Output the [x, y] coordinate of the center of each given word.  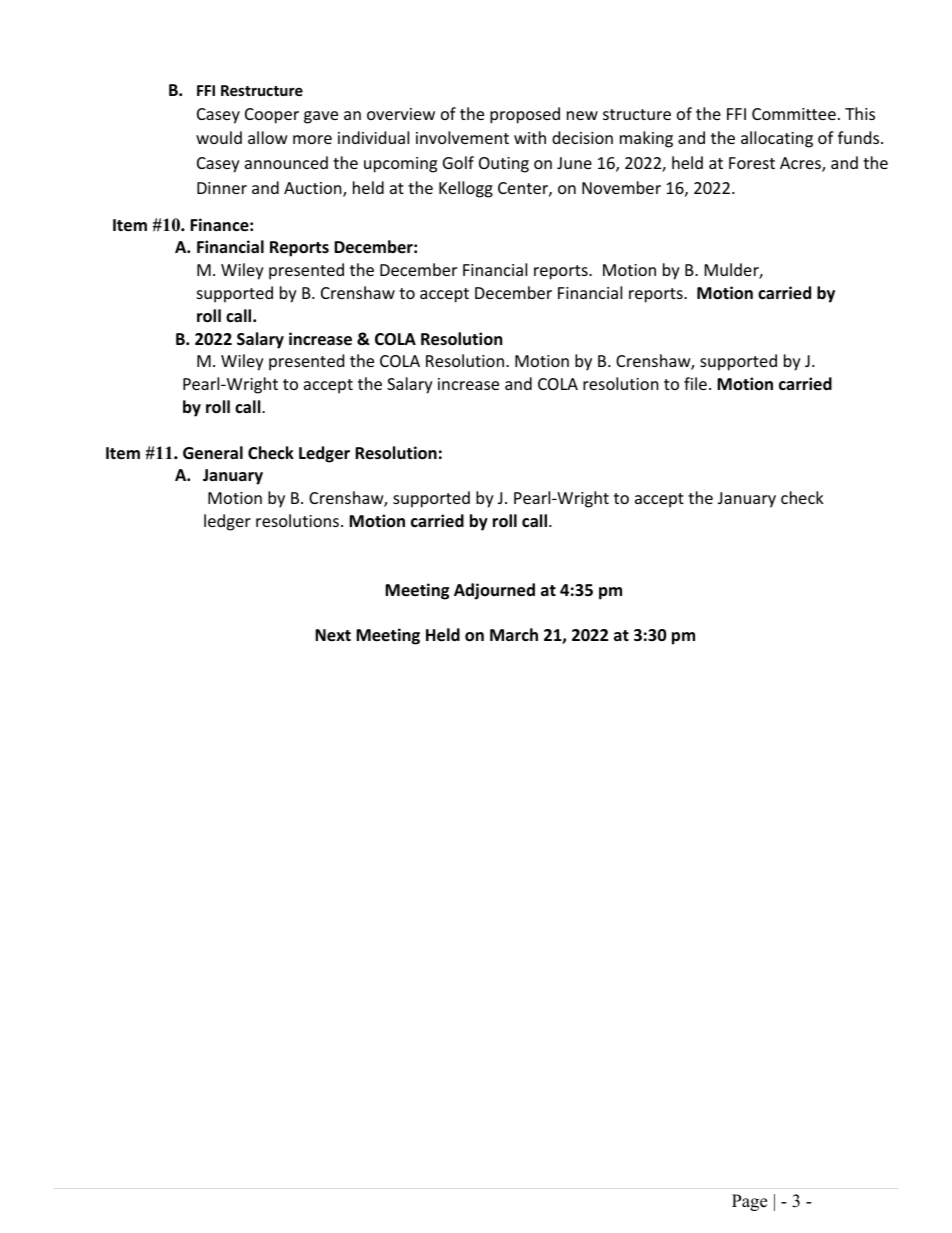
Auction [314, 189]
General [213, 453]
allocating [777, 139]
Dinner [222, 188]
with [530, 137]
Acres [801, 164]
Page [749, 1202]
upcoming [400, 165]
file [695, 383]
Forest [752, 163]
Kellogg [466, 189]
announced [286, 162]
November [621, 187]
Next [333, 635]
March [514, 634]
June [574, 163]
